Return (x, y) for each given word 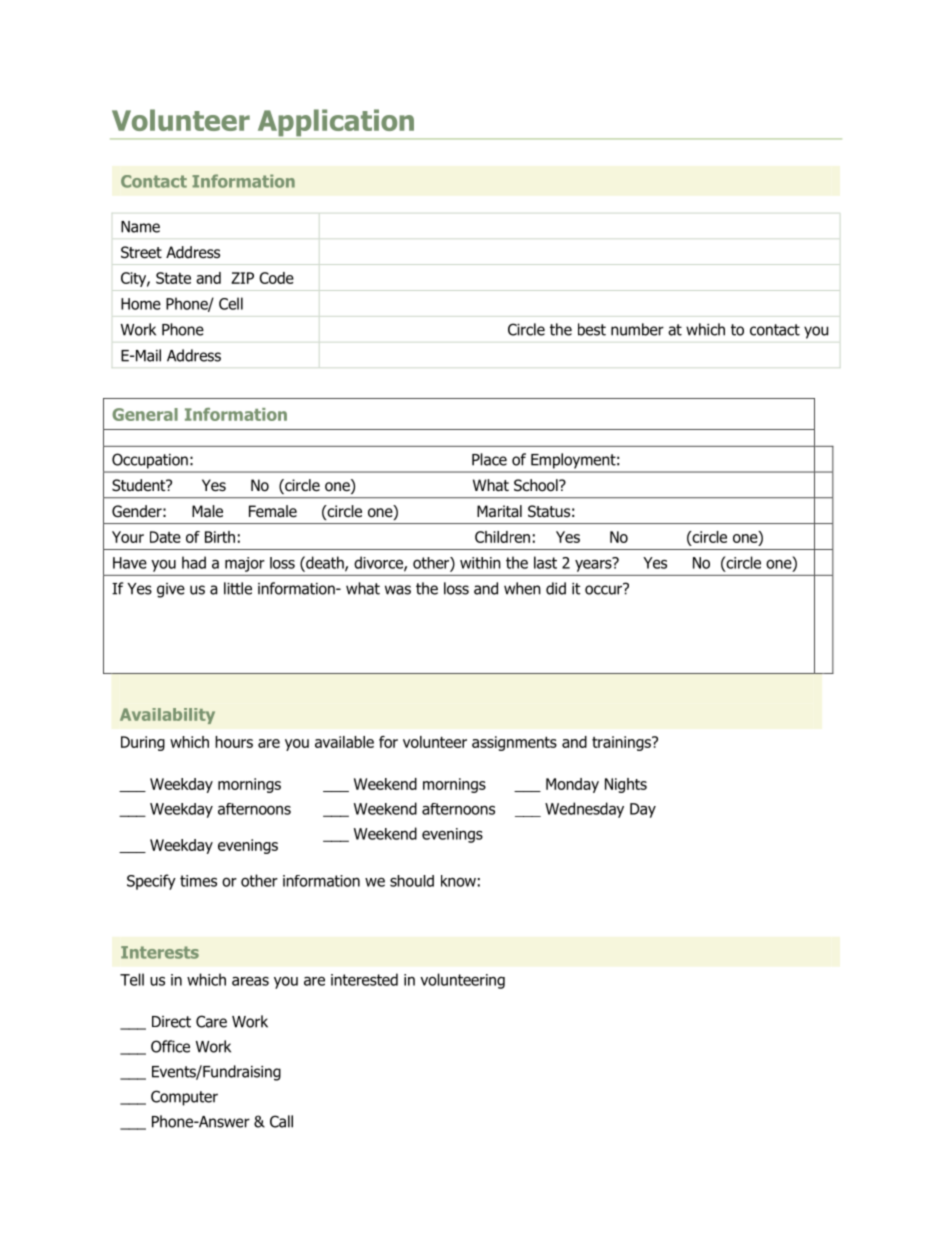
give (171, 590)
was (398, 590)
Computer (184, 1098)
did (556, 588)
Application (336, 124)
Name (140, 227)
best (592, 329)
